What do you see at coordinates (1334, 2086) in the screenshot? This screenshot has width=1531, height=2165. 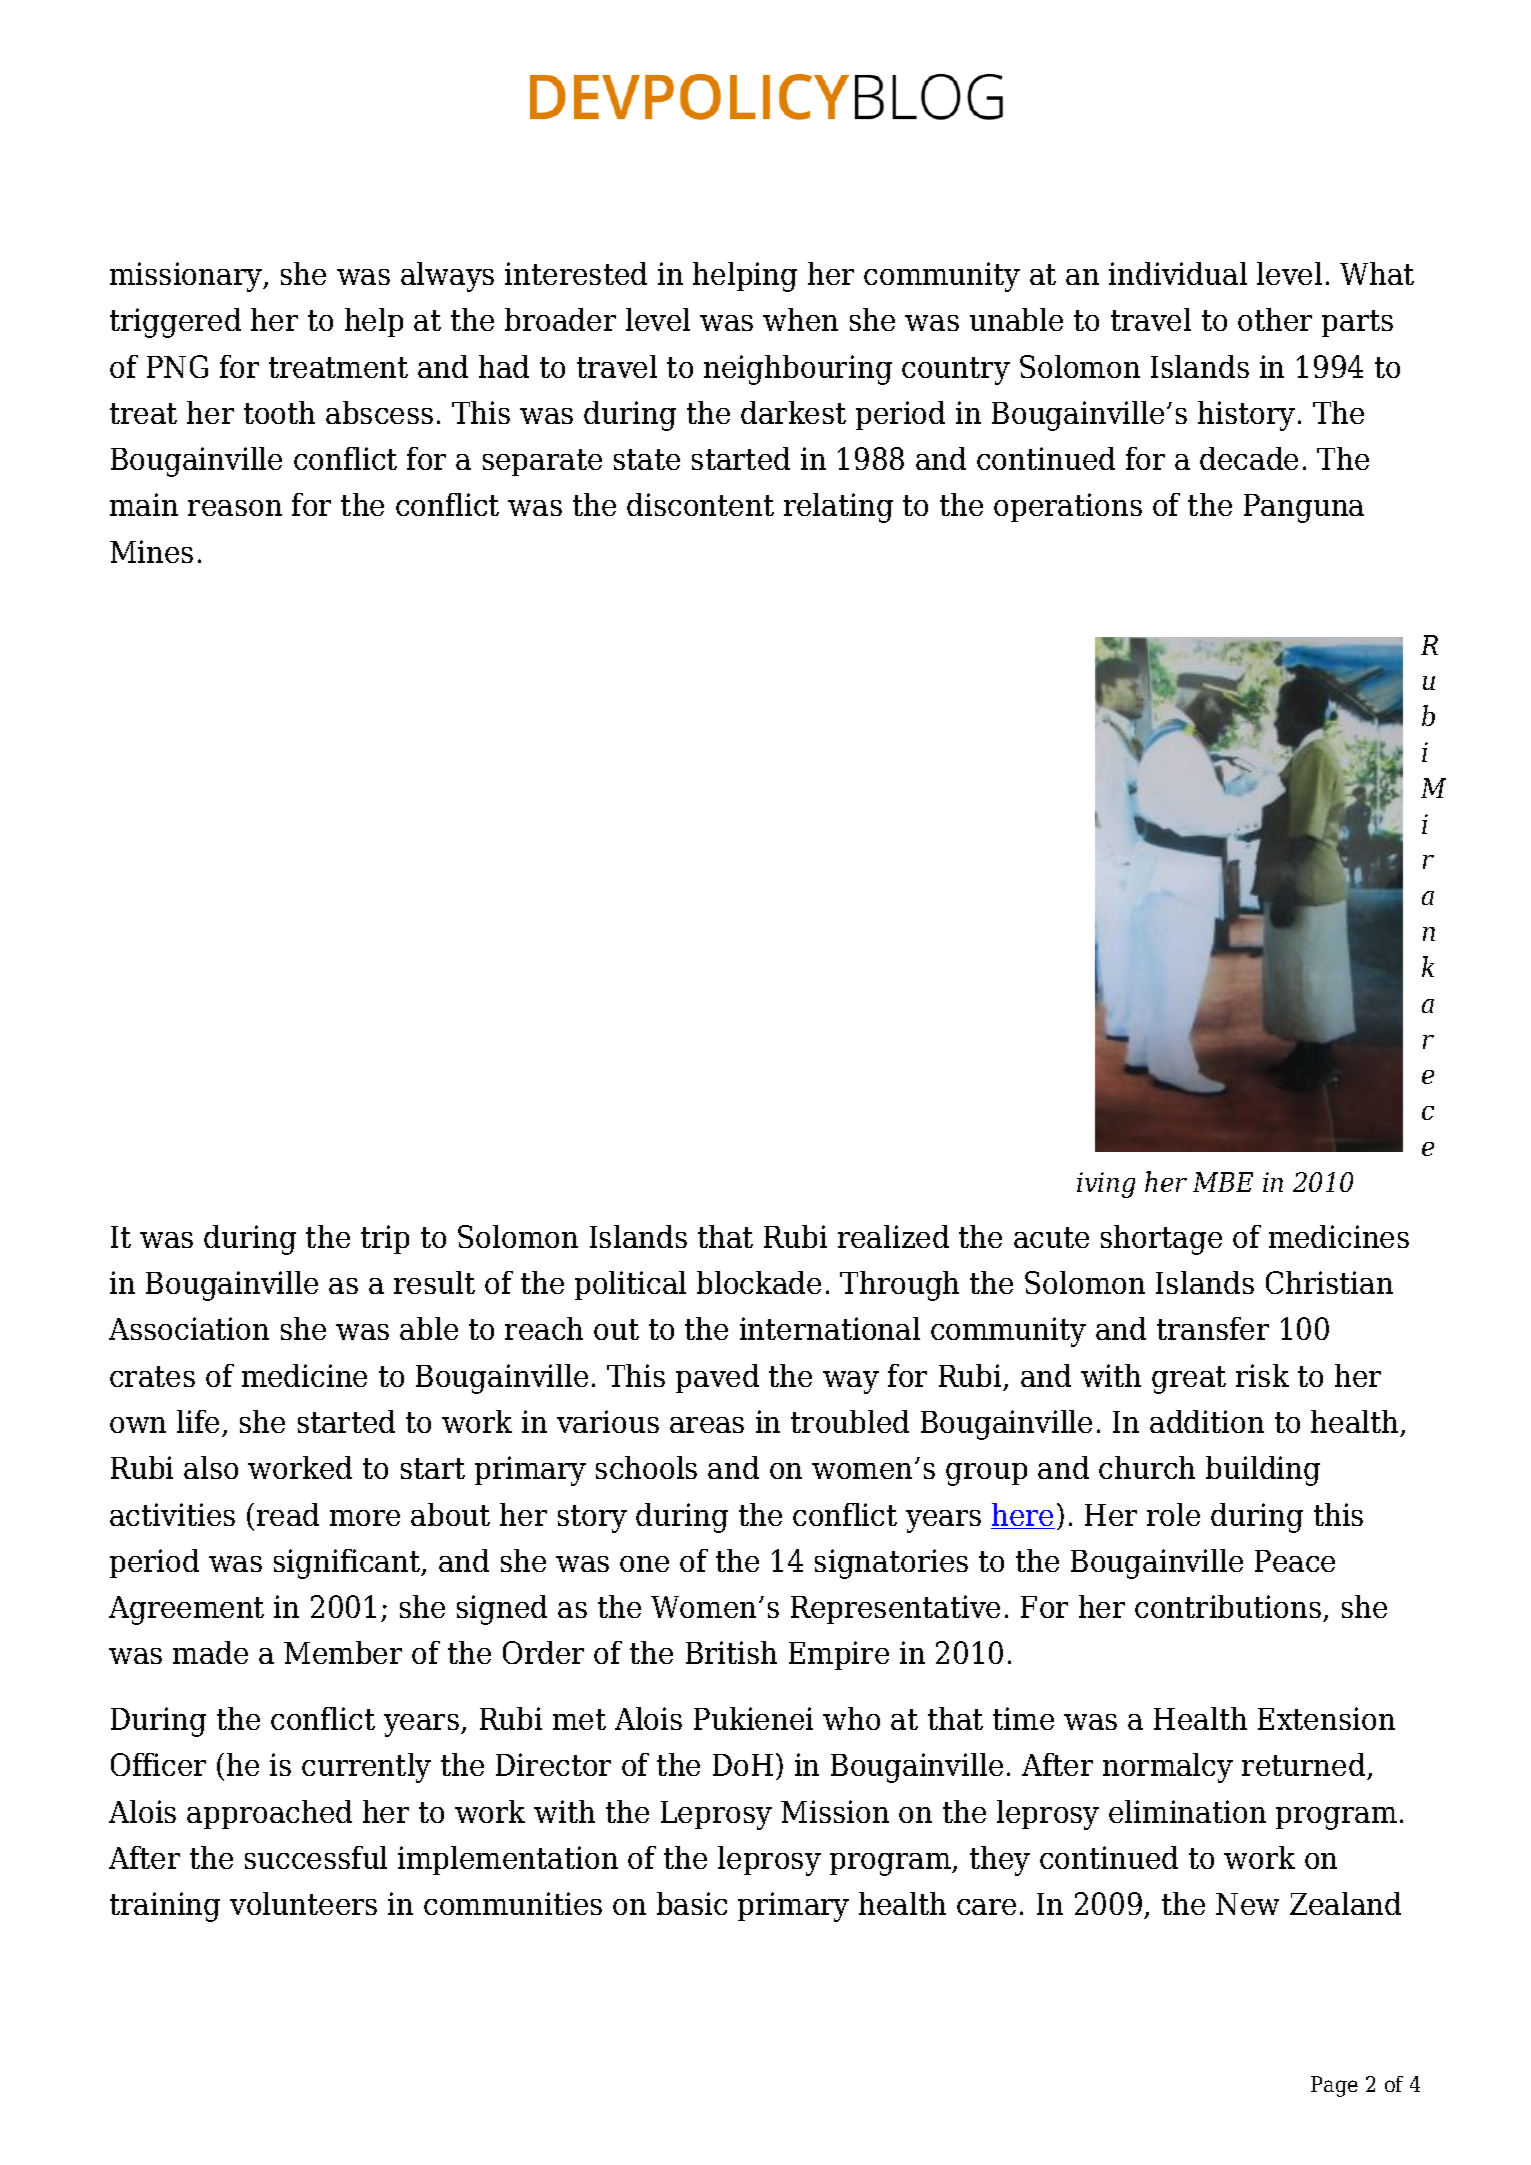 I see `Page` at bounding box center [1334, 2086].
